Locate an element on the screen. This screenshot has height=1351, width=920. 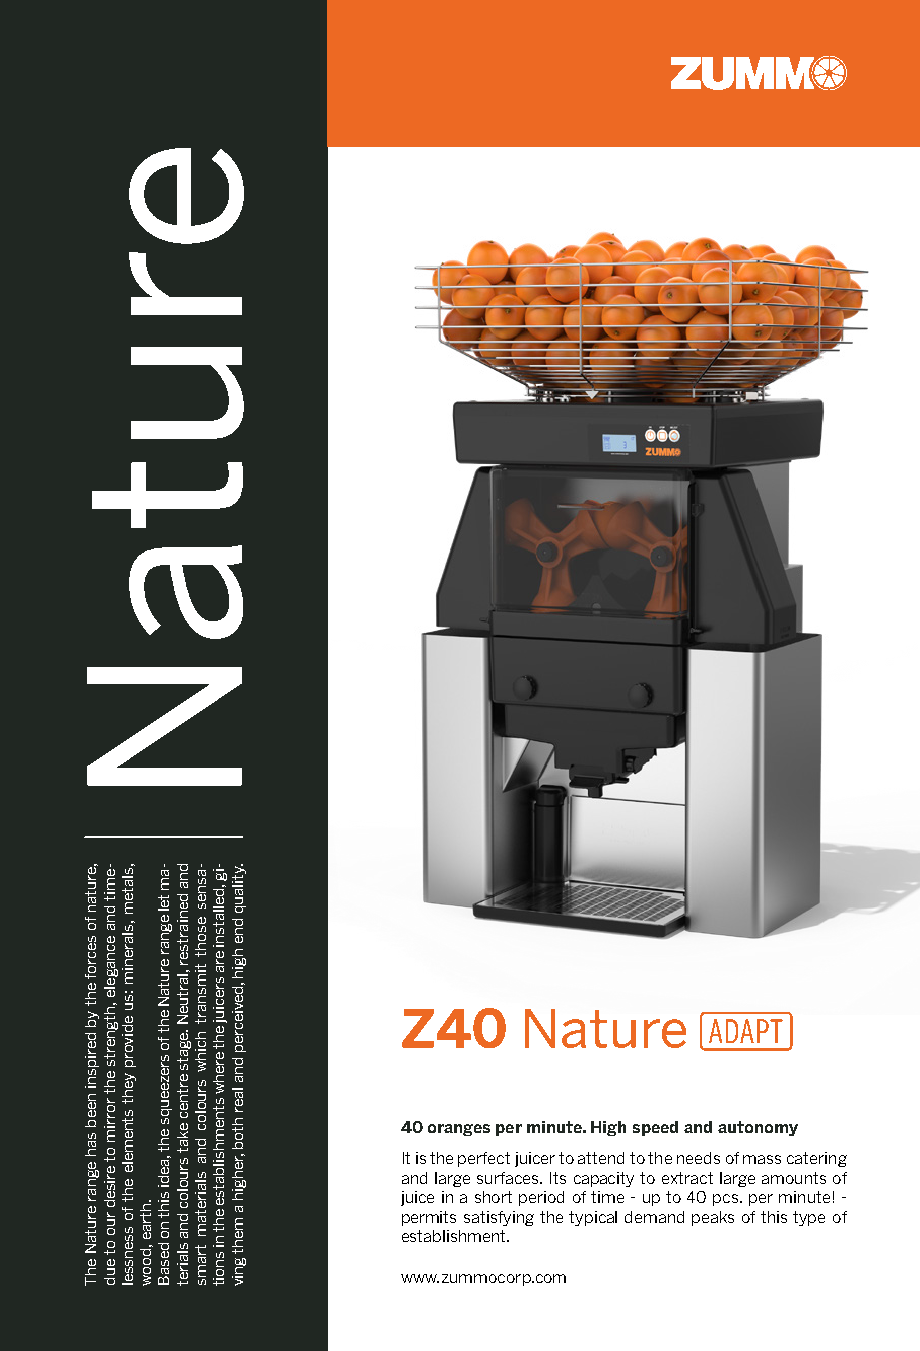
short is located at coordinates (493, 1197).
